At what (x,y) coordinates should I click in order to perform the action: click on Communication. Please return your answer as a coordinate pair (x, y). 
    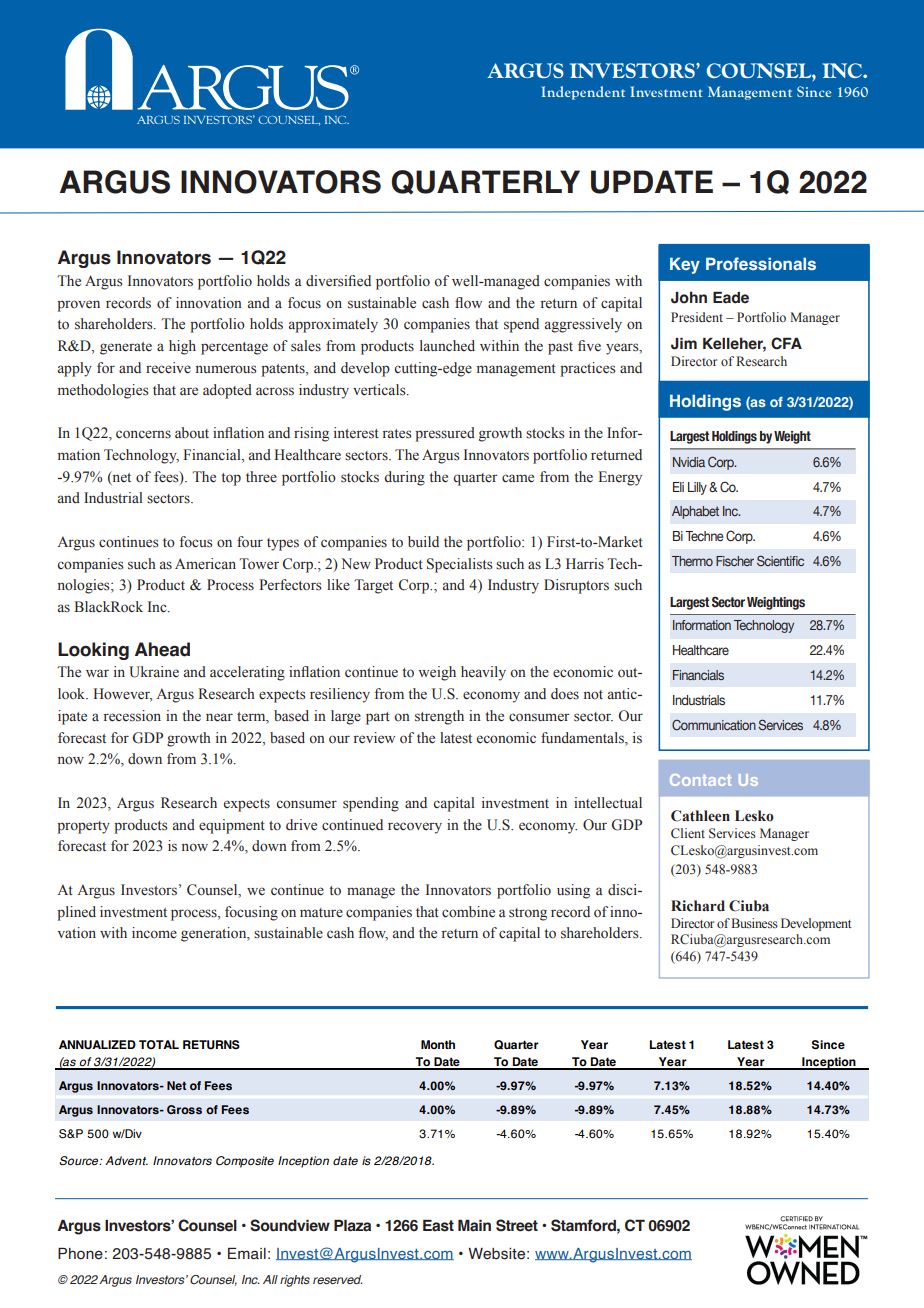
    Looking at the image, I should click on (714, 724).
